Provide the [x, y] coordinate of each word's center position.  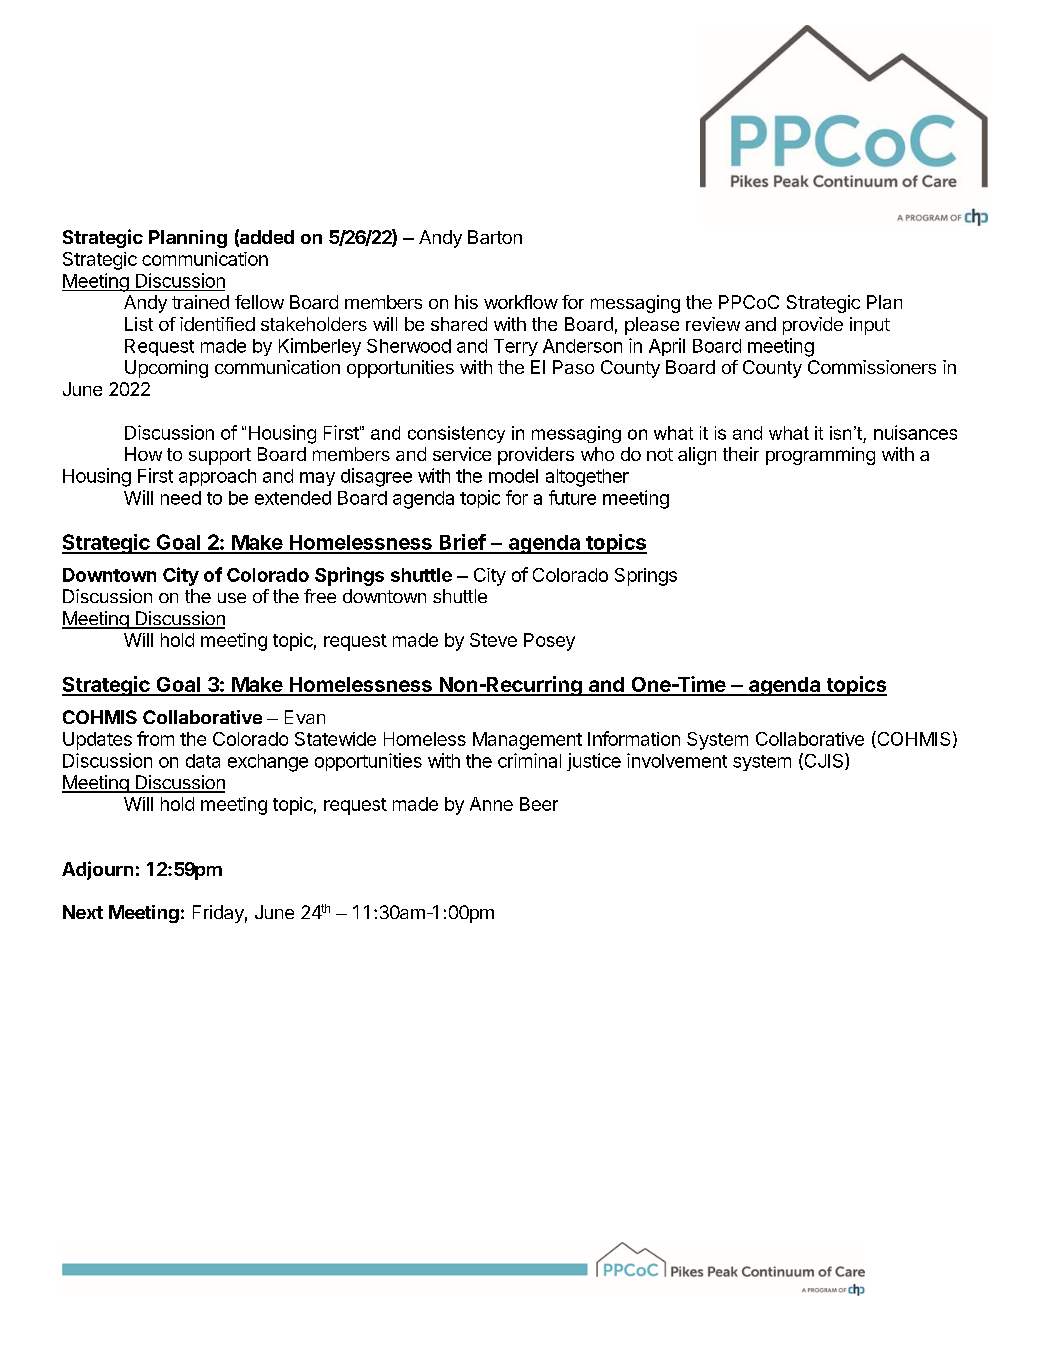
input [870, 326]
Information [634, 738]
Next [83, 912]
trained [200, 302]
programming [820, 456]
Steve [493, 640]
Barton [495, 237]
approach [217, 477]
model [513, 476]
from [155, 738]
